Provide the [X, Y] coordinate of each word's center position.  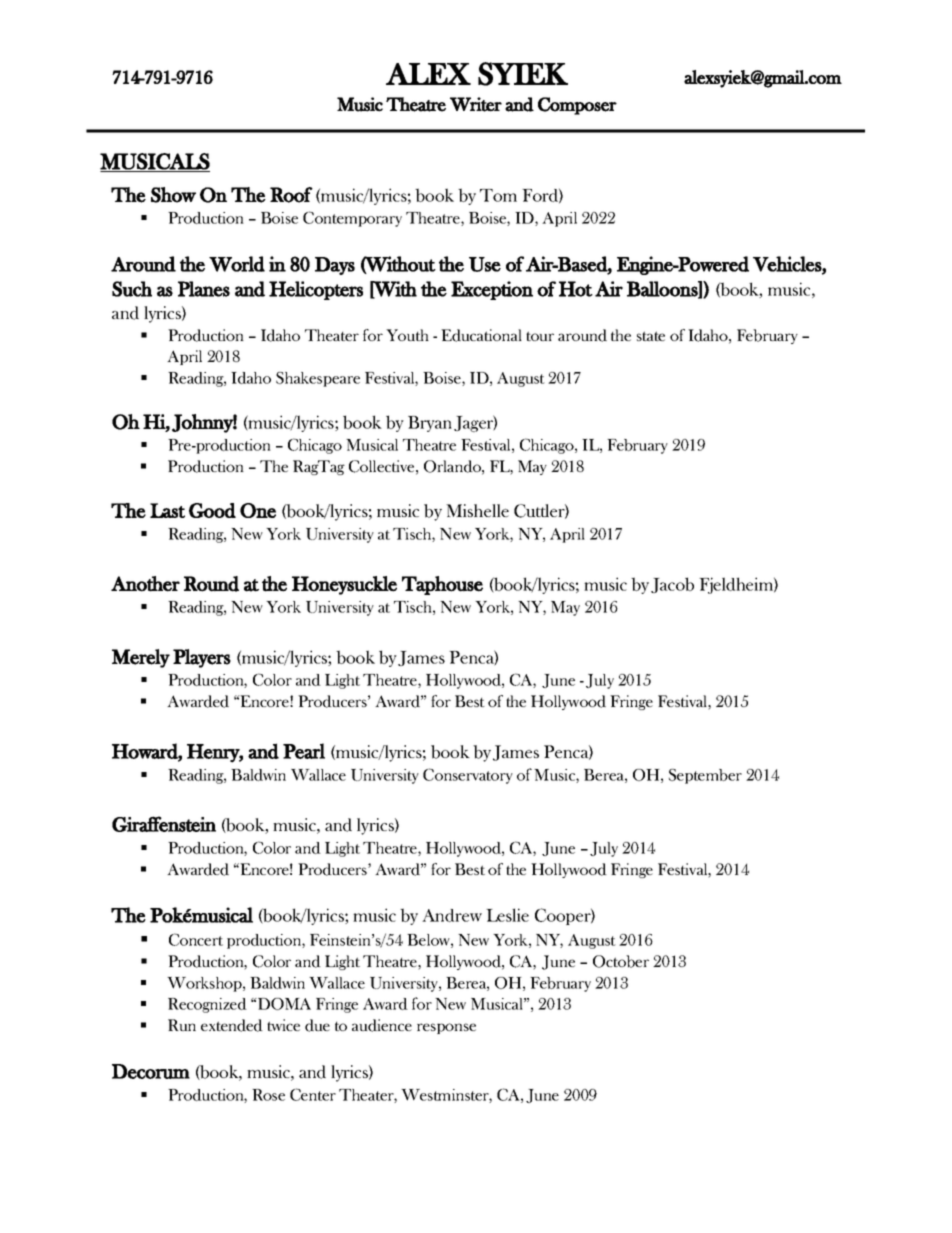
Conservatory [468, 776]
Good [212, 510]
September [705, 776]
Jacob [672, 585]
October [621, 961]
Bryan [430, 424]
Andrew [452, 915]
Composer [577, 106]
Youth [407, 335]
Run [182, 1025]
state [651, 336]
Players [202, 658]
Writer [476, 104]
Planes [204, 289]
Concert [196, 939]
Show [173, 195]
